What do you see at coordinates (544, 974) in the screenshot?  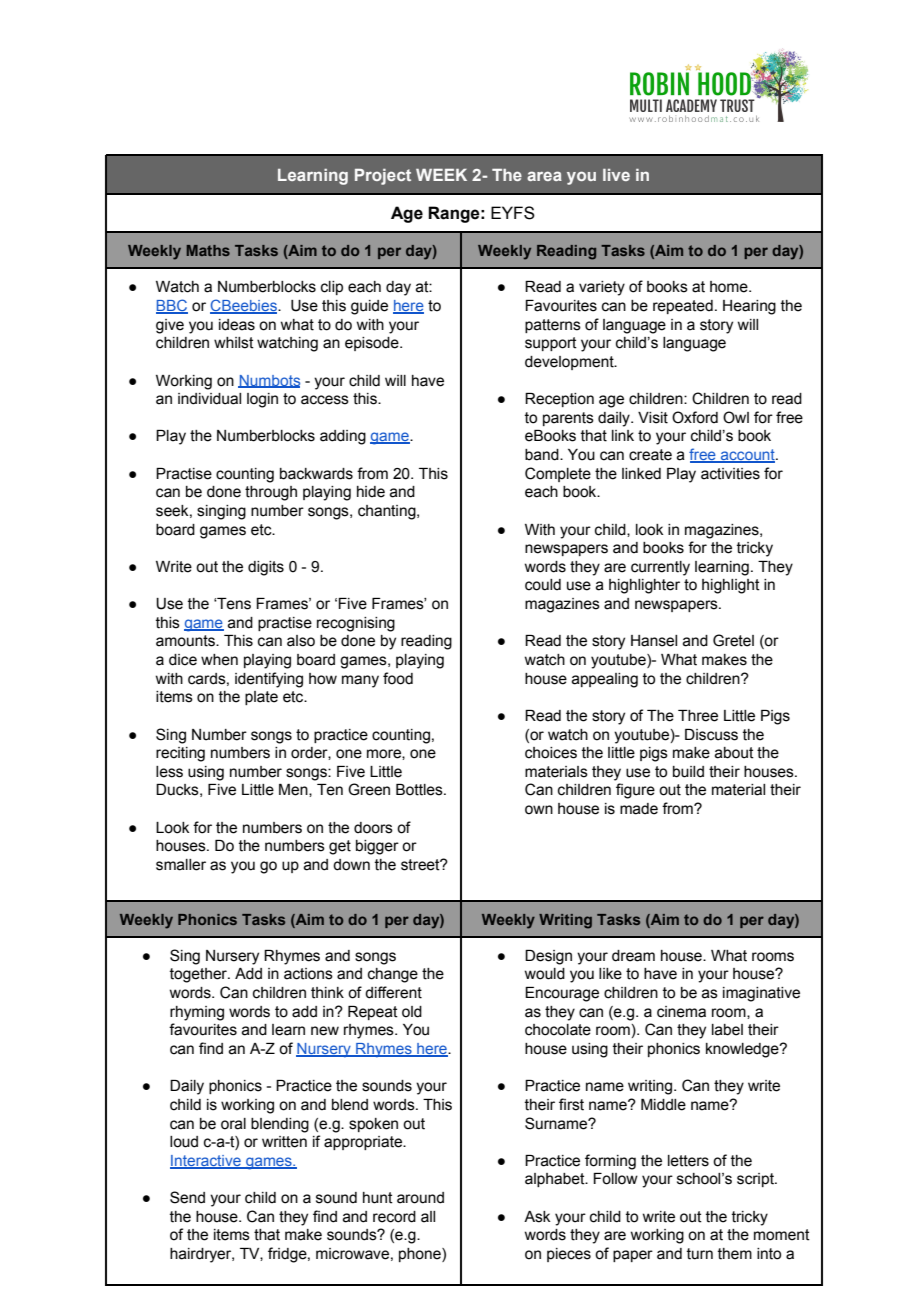 I see `would` at bounding box center [544, 974].
